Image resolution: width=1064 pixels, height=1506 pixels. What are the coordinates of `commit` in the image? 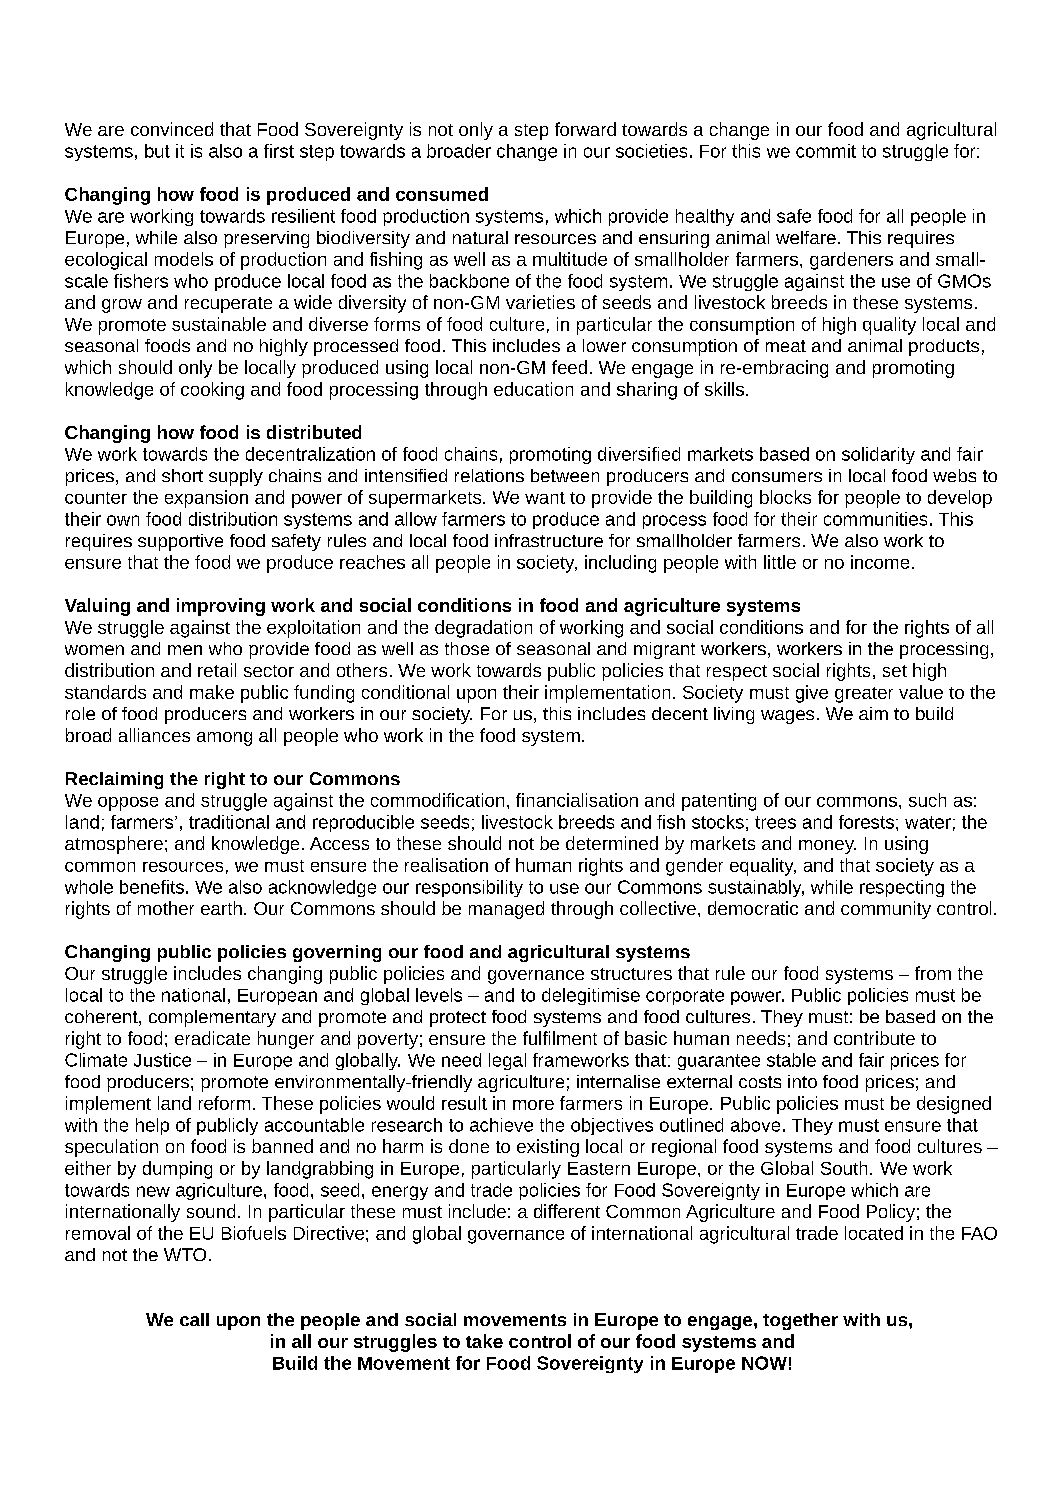 It's located at (826, 151).
